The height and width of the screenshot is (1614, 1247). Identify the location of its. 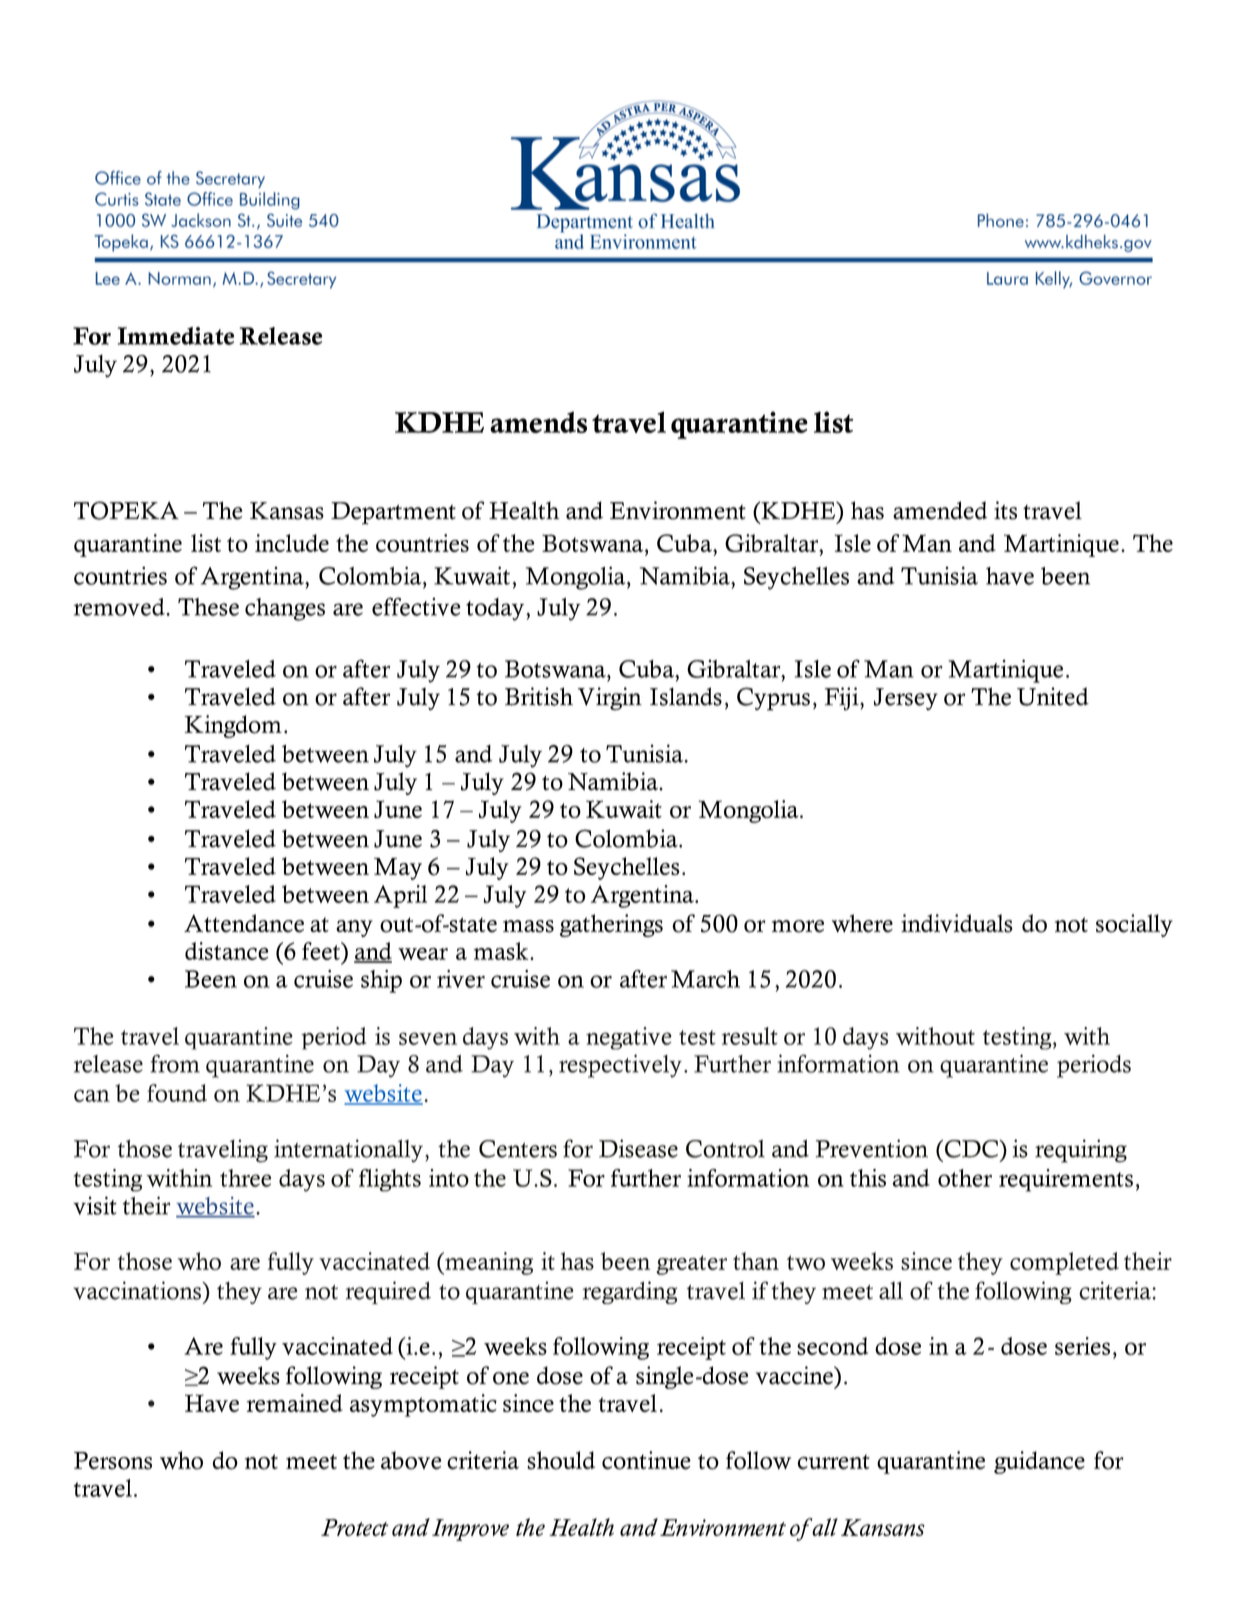
(1005, 510).
